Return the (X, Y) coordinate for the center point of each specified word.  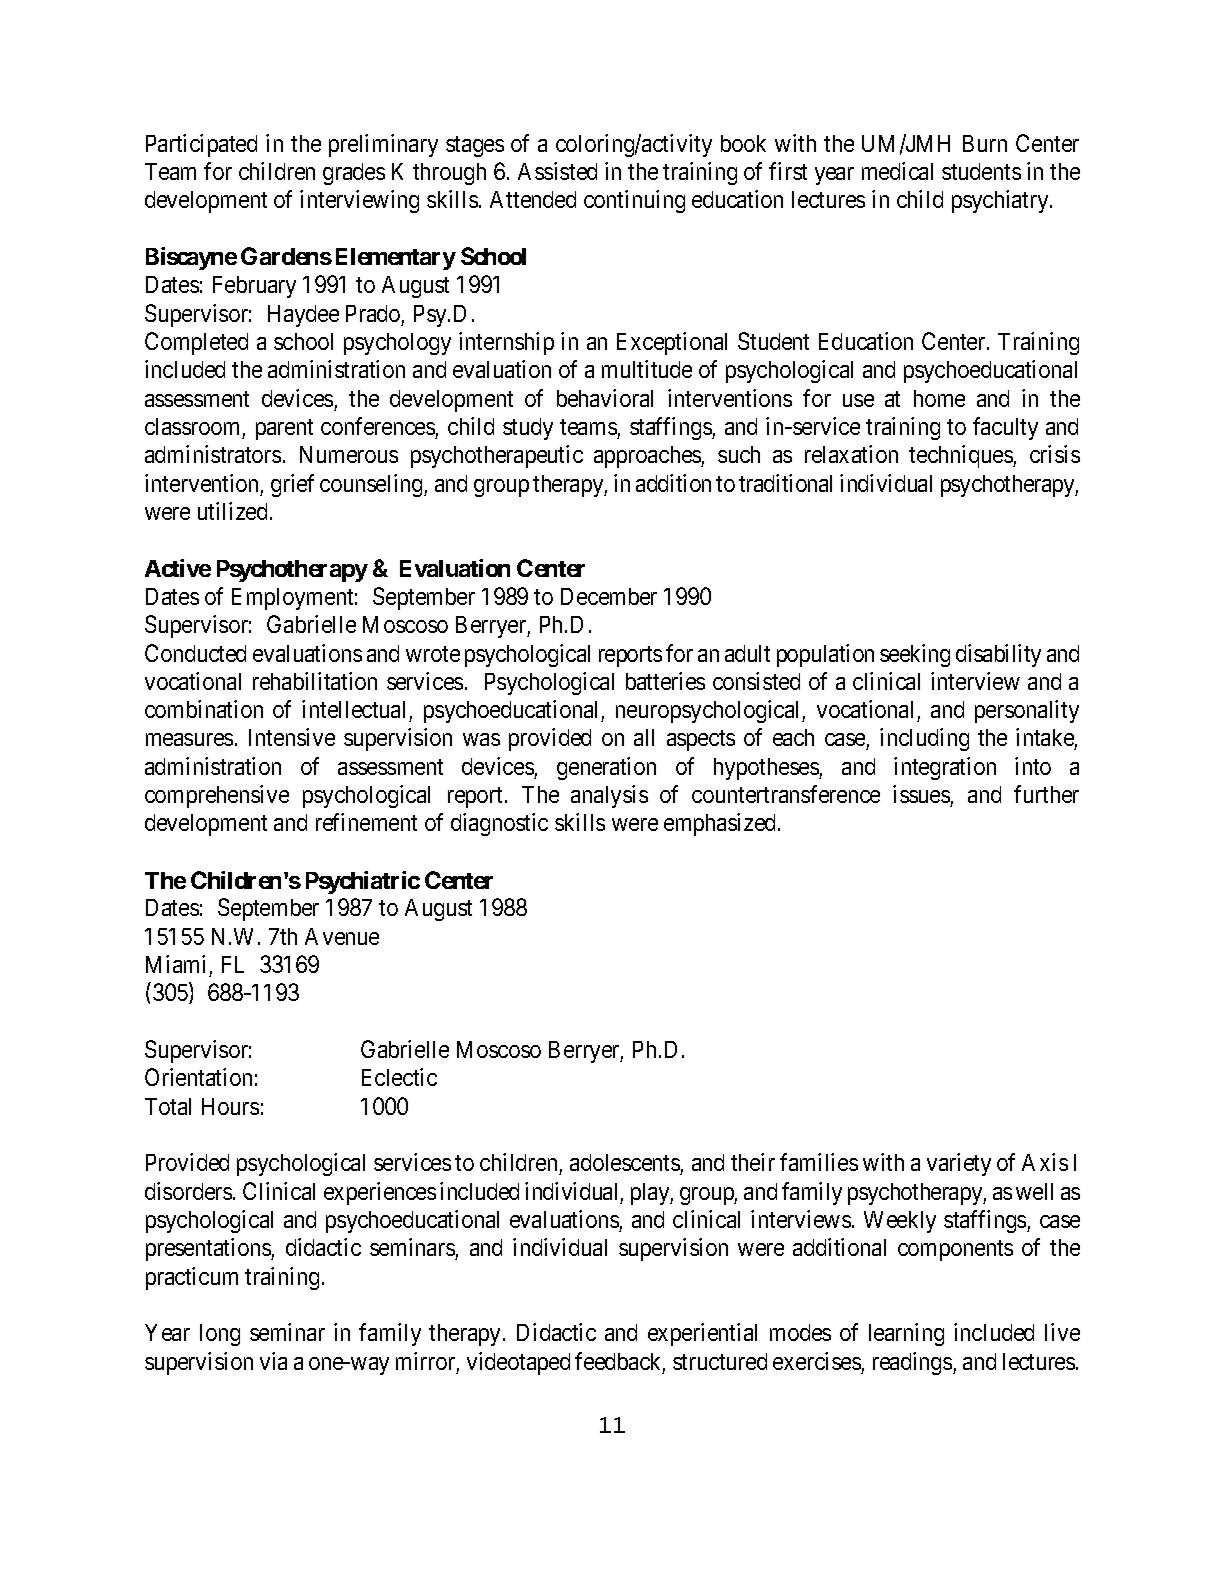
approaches (648, 457)
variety (959, 1164)
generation (606, 768)
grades (354, 174)
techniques (961, 456)
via (273, 1361)
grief (292, 485)
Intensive (292, 737)
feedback (620, 1362)
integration (945, 768)
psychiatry (1001, 201)
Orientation (198, 1077)
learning (906, 1334)
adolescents (625, 1164)
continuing (634, 201)
